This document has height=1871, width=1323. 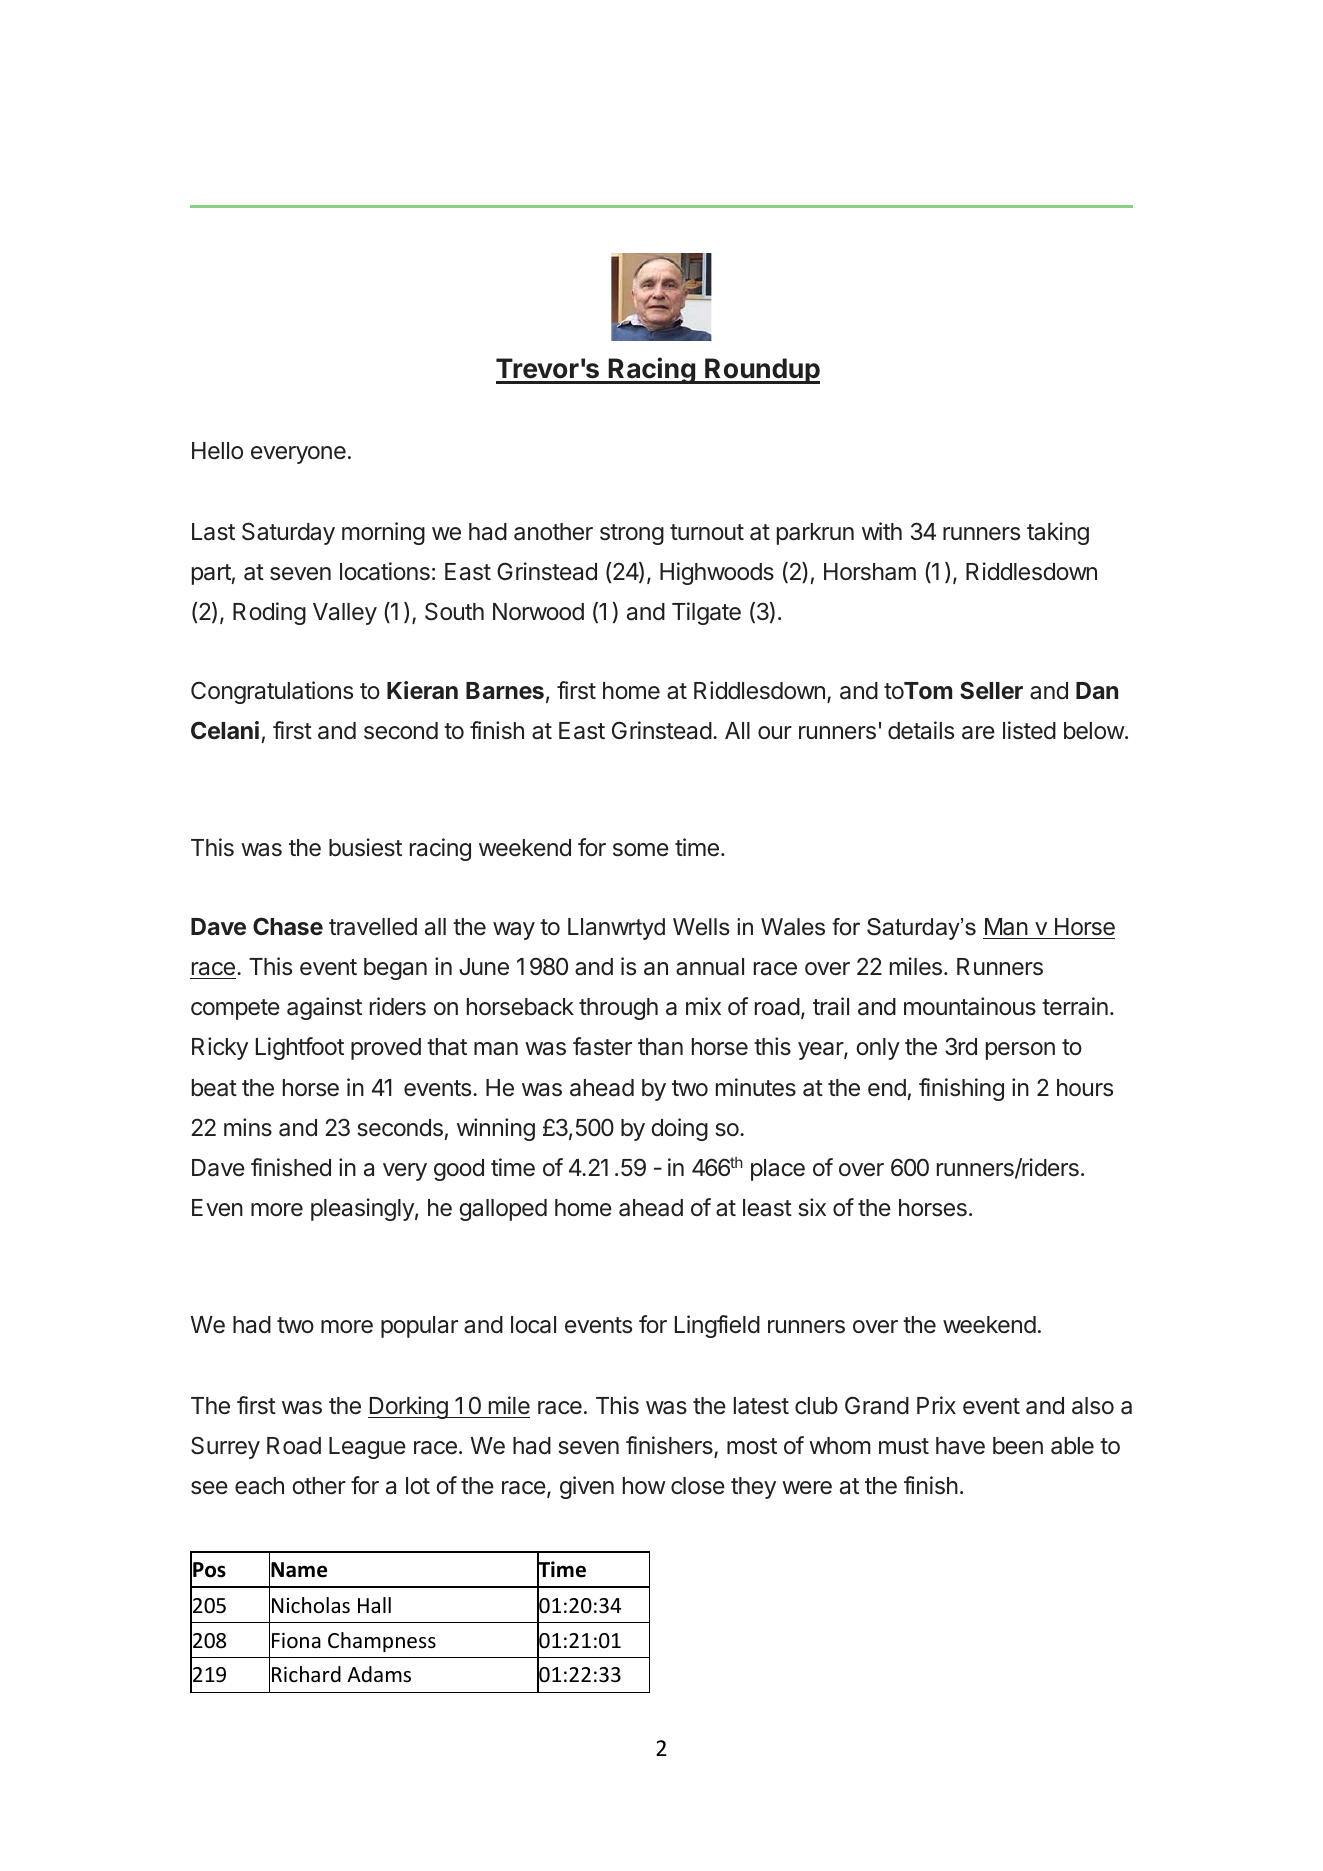 What do you see at coordinates (970, 1006) in the document?
I see `mountainous` at bounding box center [970, 1006].
